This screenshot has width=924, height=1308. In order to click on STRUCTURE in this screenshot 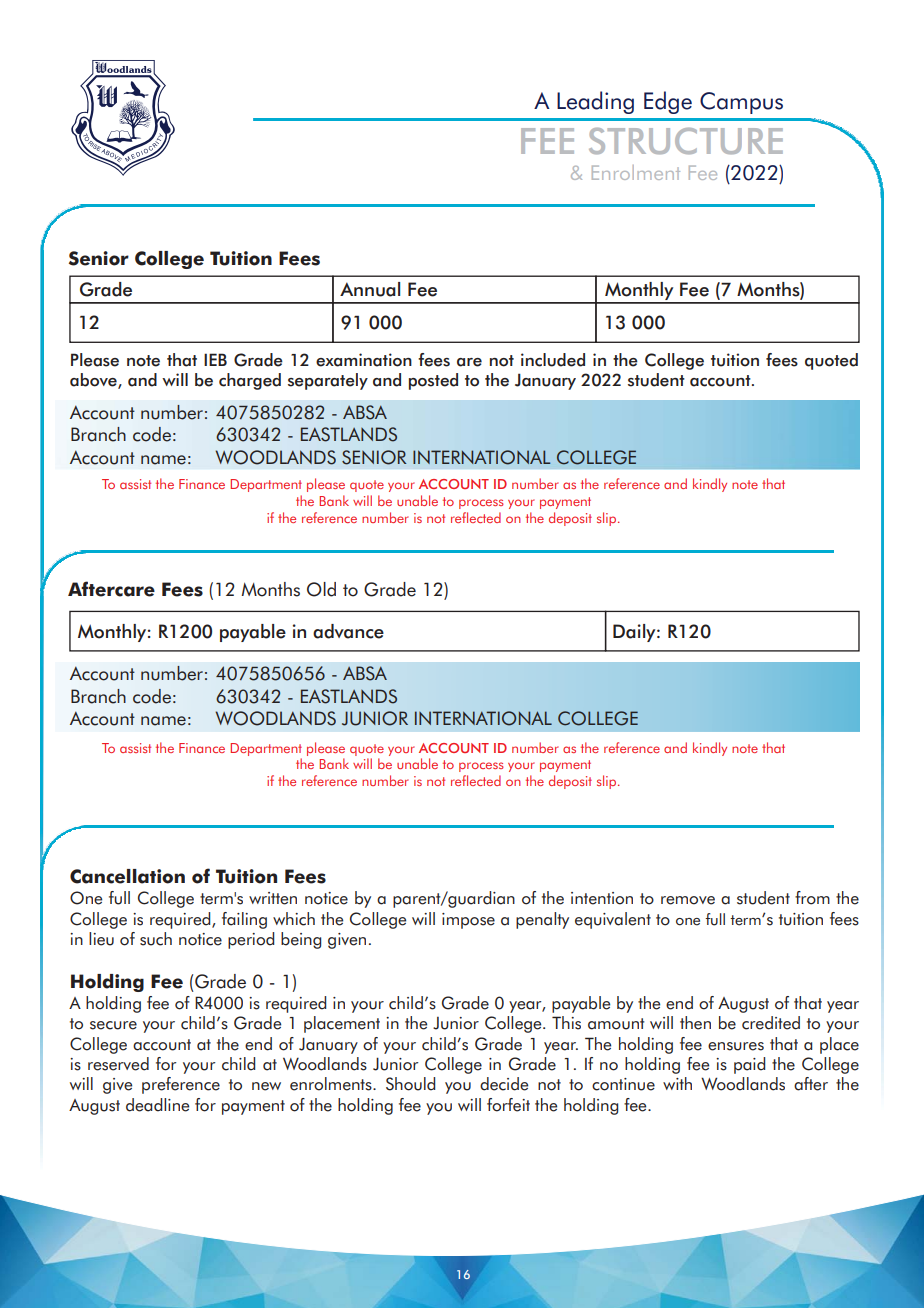, I will do `click(686, 141)`.
